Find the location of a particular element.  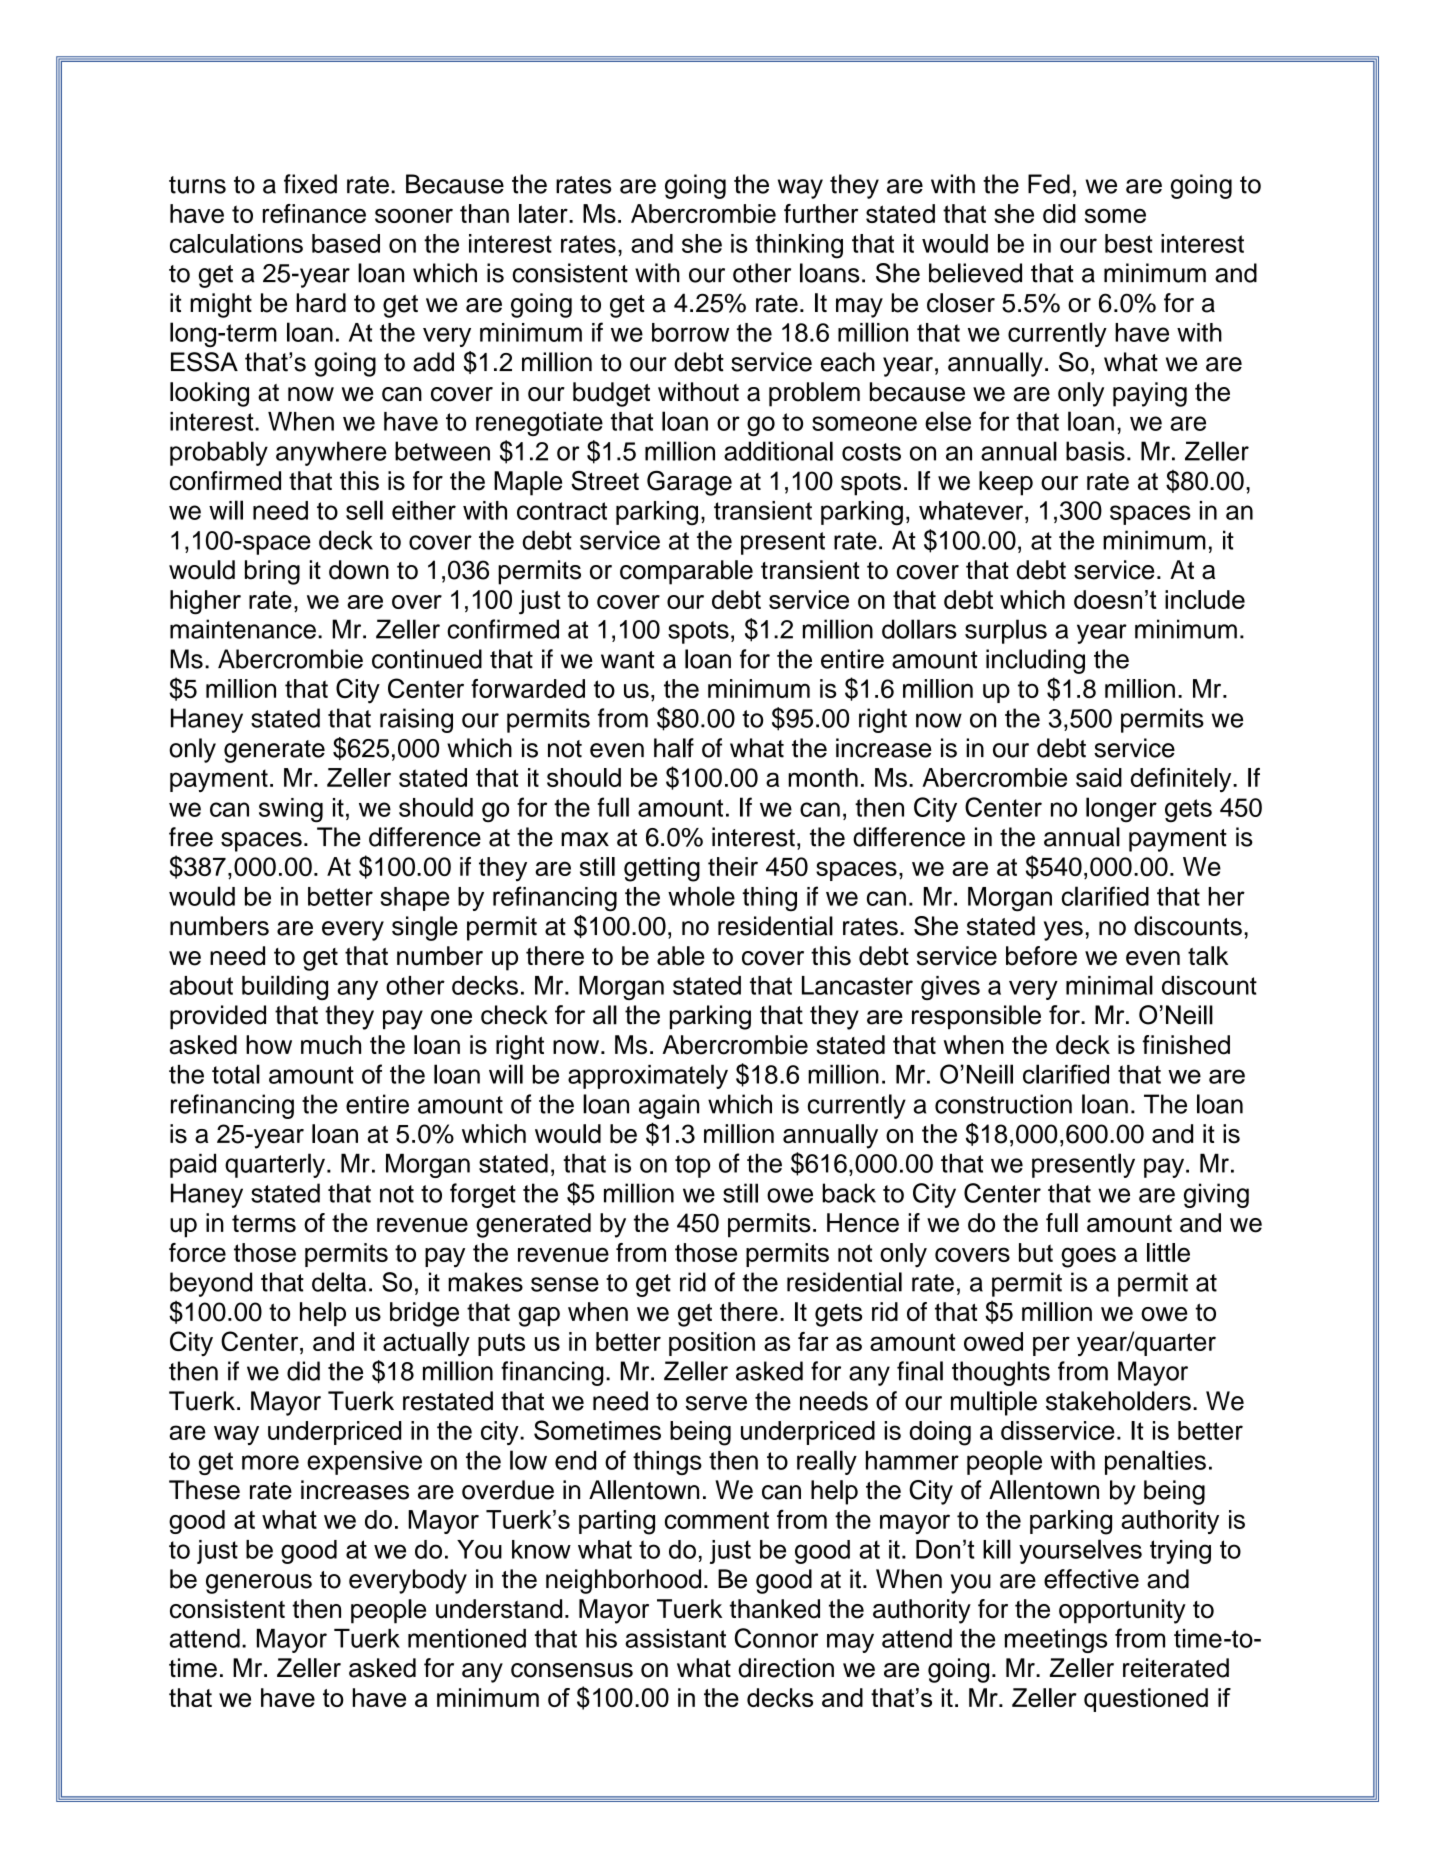

refinance is located at coordinates (314, 213).
